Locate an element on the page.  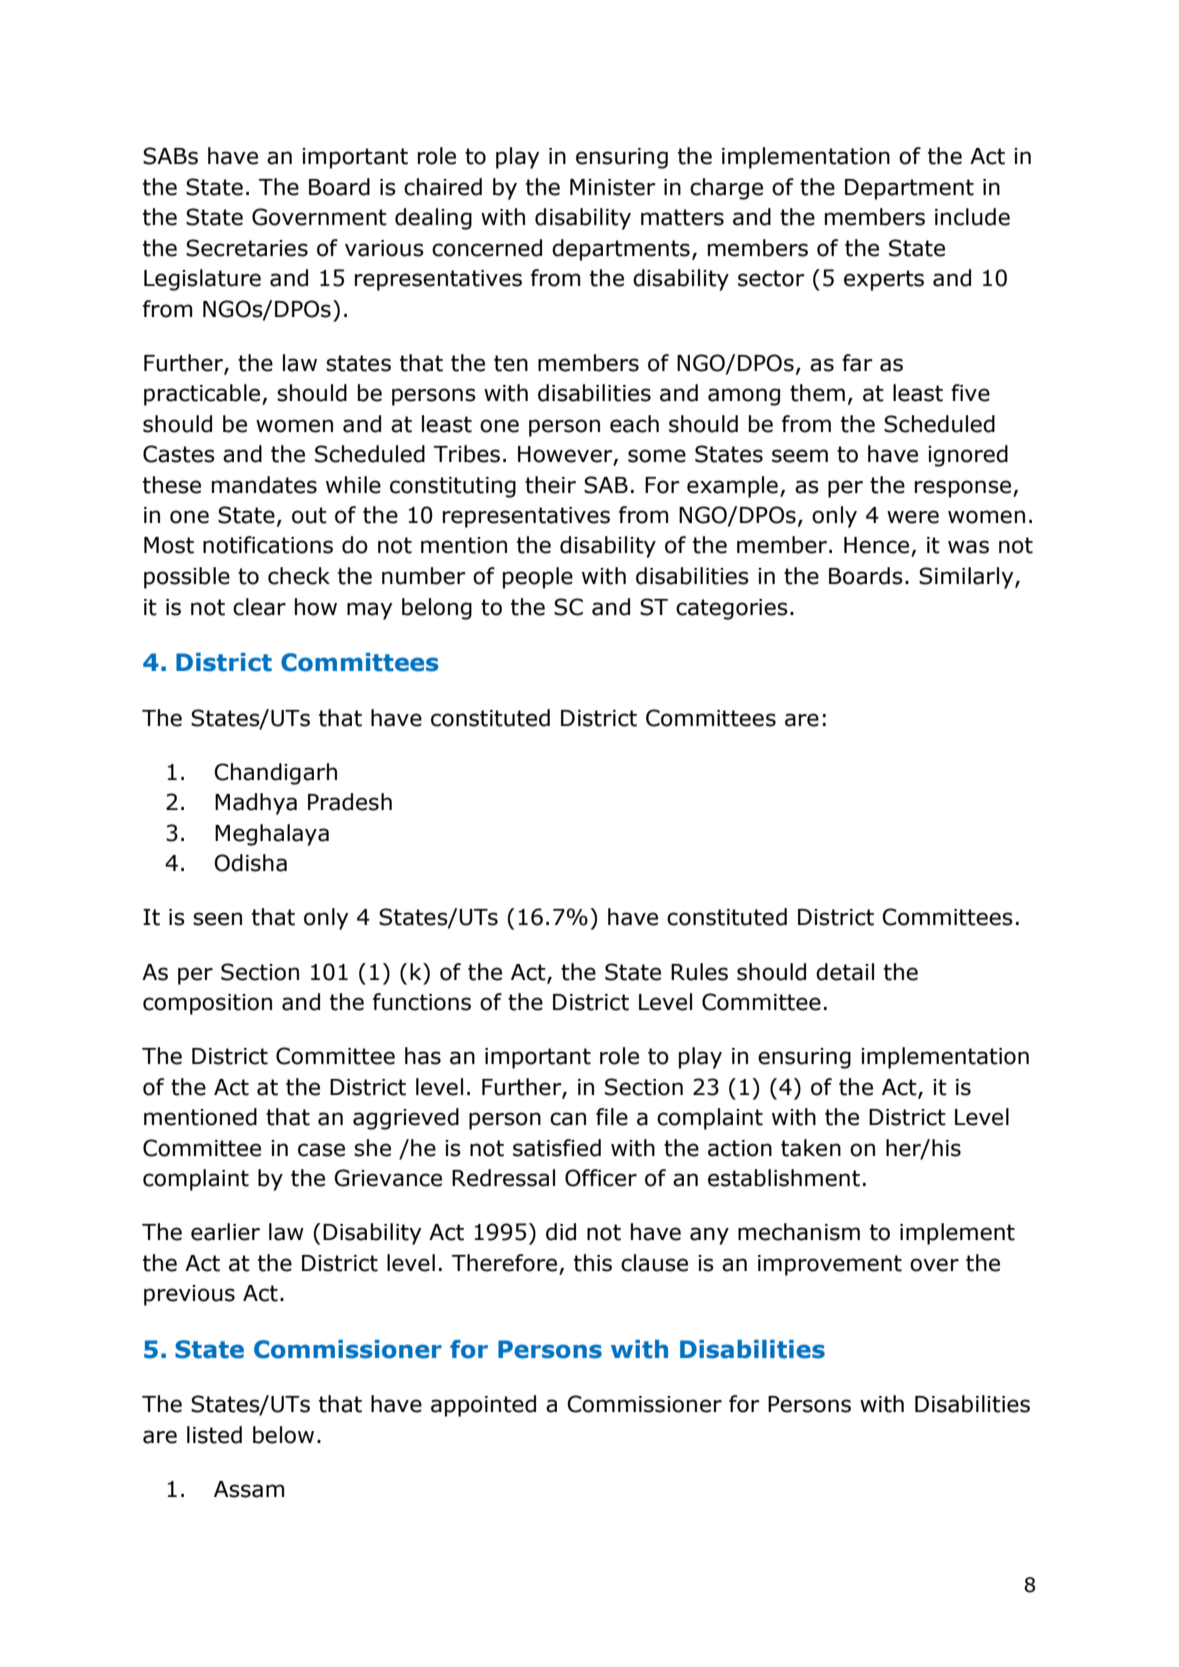
below is located at coordinates (283, 1435).
